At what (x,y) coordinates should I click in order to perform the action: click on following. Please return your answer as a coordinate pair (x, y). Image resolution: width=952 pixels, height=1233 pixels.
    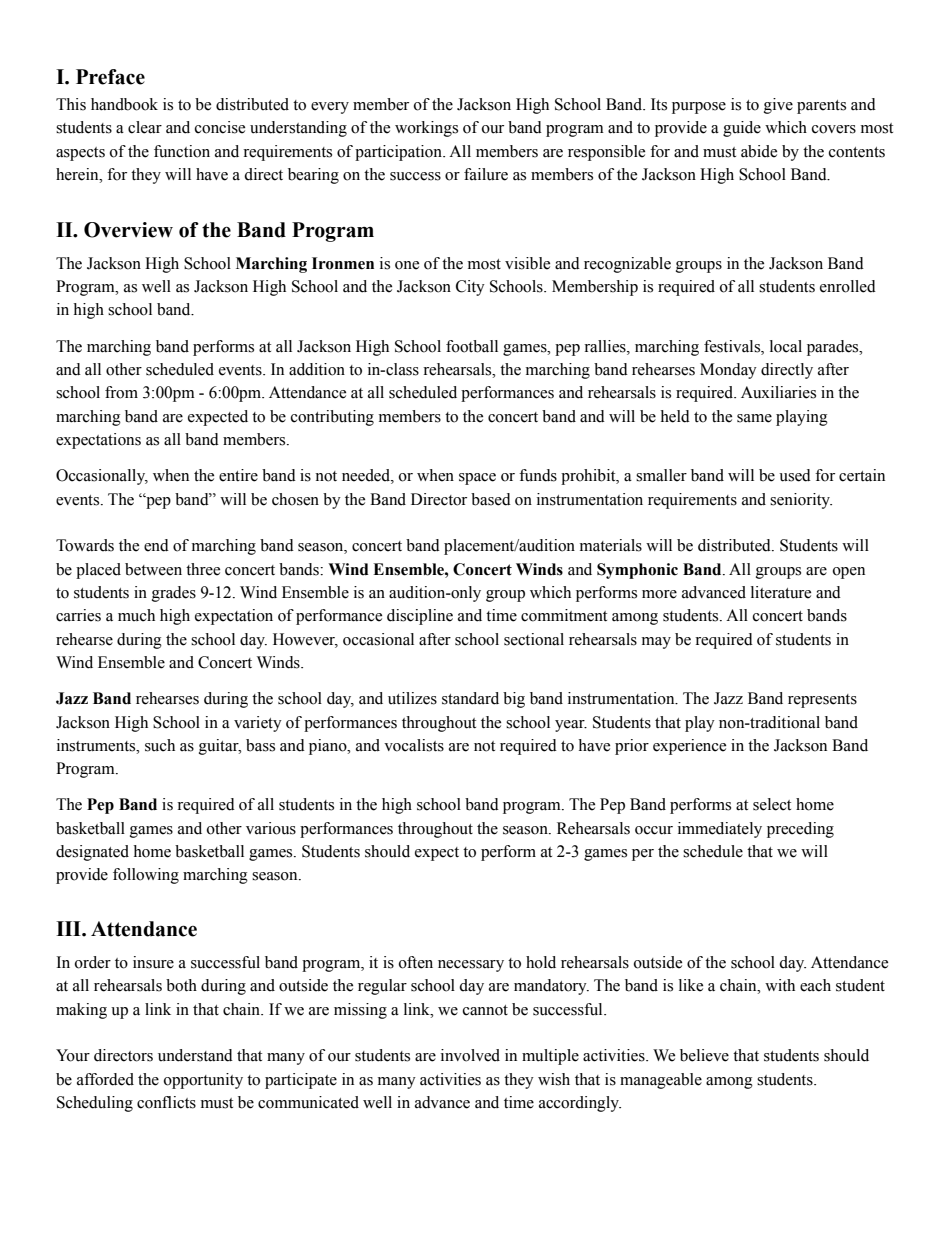
    Looking at the image, I should click on (146, 876).
